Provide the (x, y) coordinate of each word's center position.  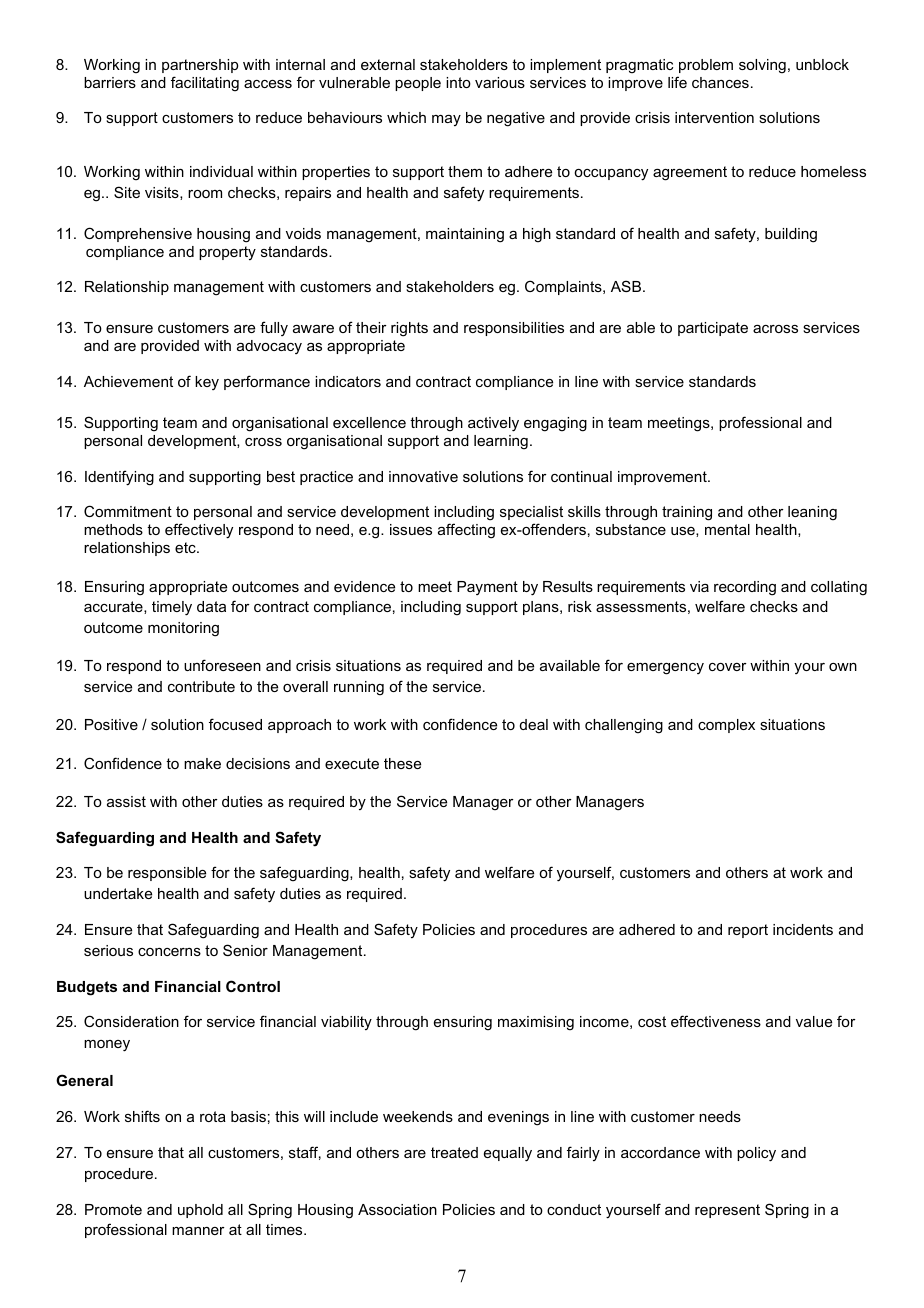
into (458, 82)
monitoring (183, 629)
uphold (200, 1211)
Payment (487, 588)
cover (728, 667)
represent (727, 1211)
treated (454, 1152)
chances (720, 82)
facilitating (205, 84)
